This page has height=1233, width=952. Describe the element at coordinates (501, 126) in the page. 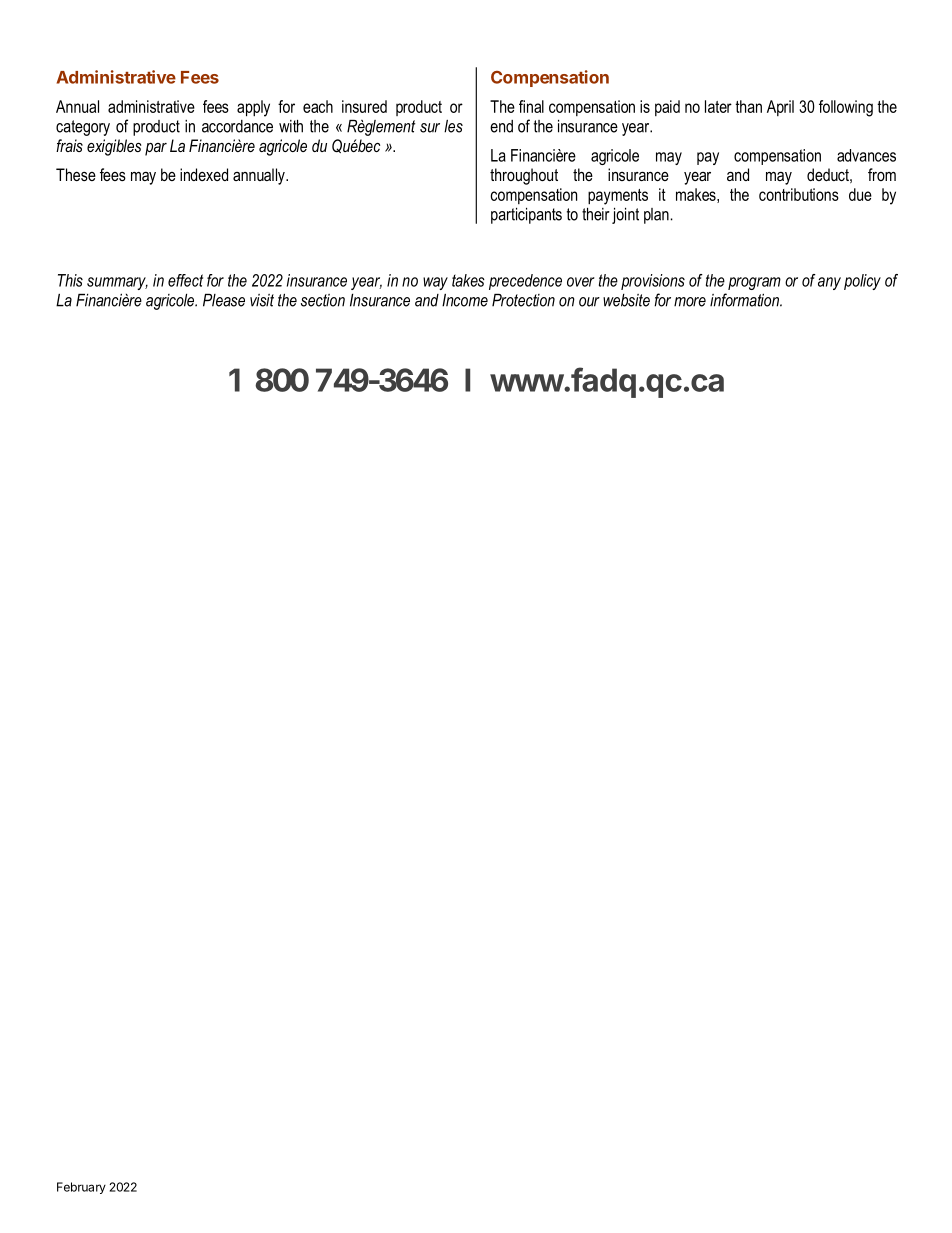

I see `end` at that location.
